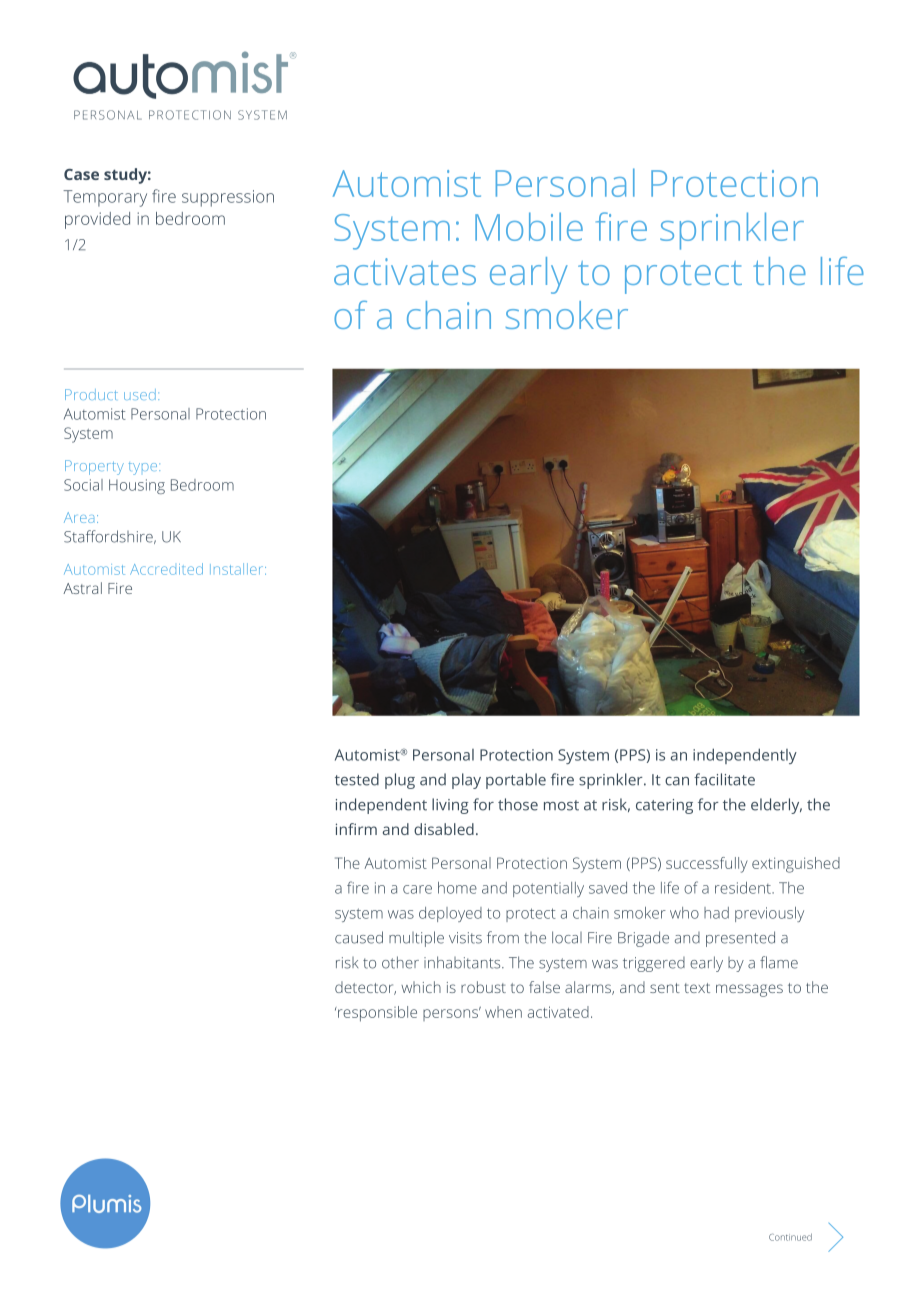  Describe the element at coordinates (452, 1014) in the page. I see `persons` at that location.
